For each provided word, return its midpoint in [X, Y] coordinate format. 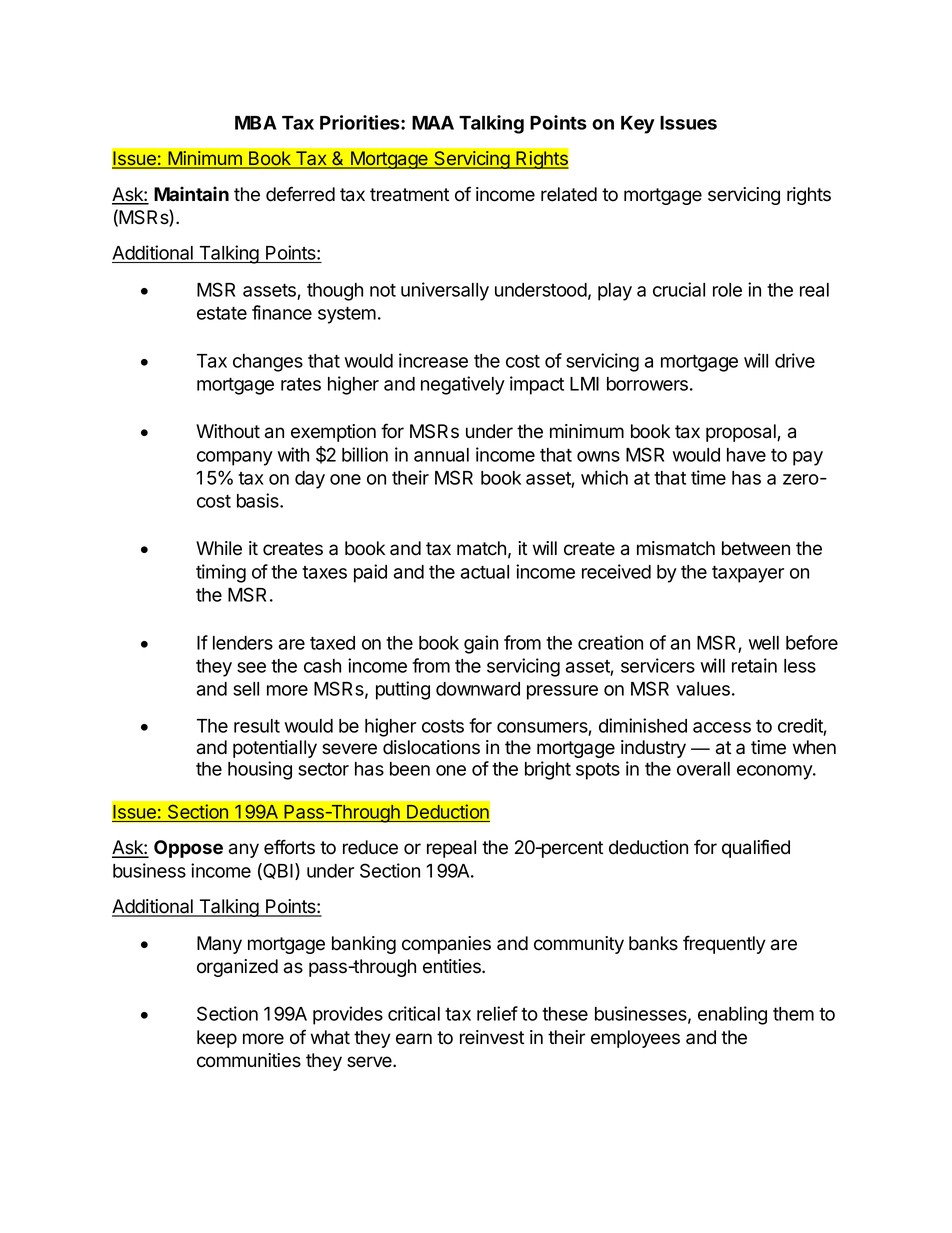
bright [548, 770]
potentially [275, 749]
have [746, 455]
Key [638, 125]
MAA [433, 123]
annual [441, 455]
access [722, 727]
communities [249, 1060]
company [235, 458]
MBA [256, 123]
